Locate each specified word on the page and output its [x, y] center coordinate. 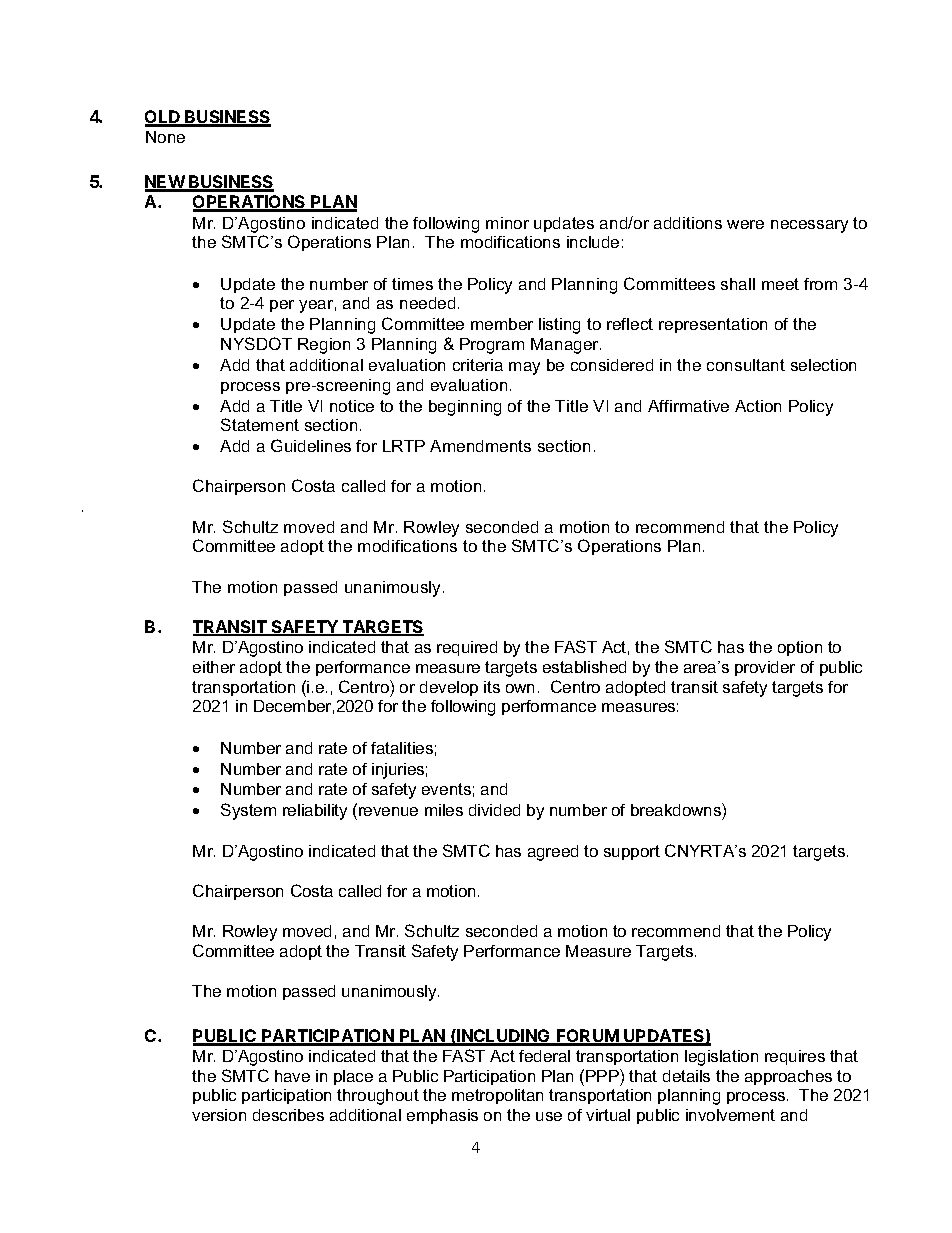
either [214, 667]
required [467, 648]
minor [507, 223]
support [632, 852]
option [800, 648]
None [165, 137]
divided [494, 810]
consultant [746, 365]
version [219, 1115]
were [745, 224]
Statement [260, 424]
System [248, 811]
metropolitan [497, 1096]
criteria [478, 365]
